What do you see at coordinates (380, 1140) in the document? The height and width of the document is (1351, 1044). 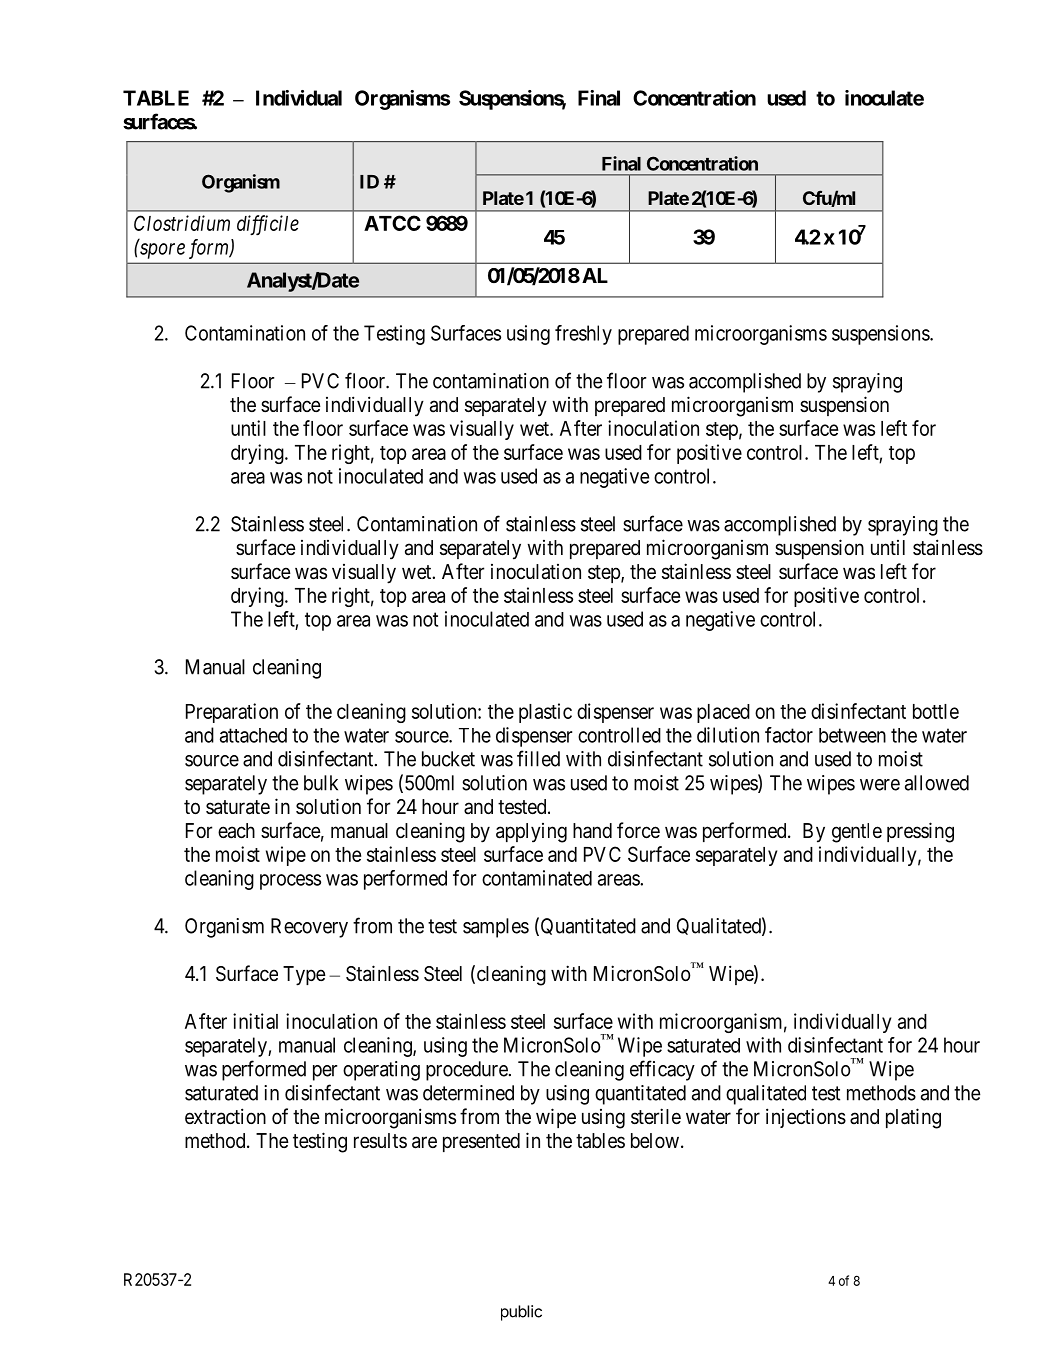 I see `results` at bounding box center [380, 1140].
